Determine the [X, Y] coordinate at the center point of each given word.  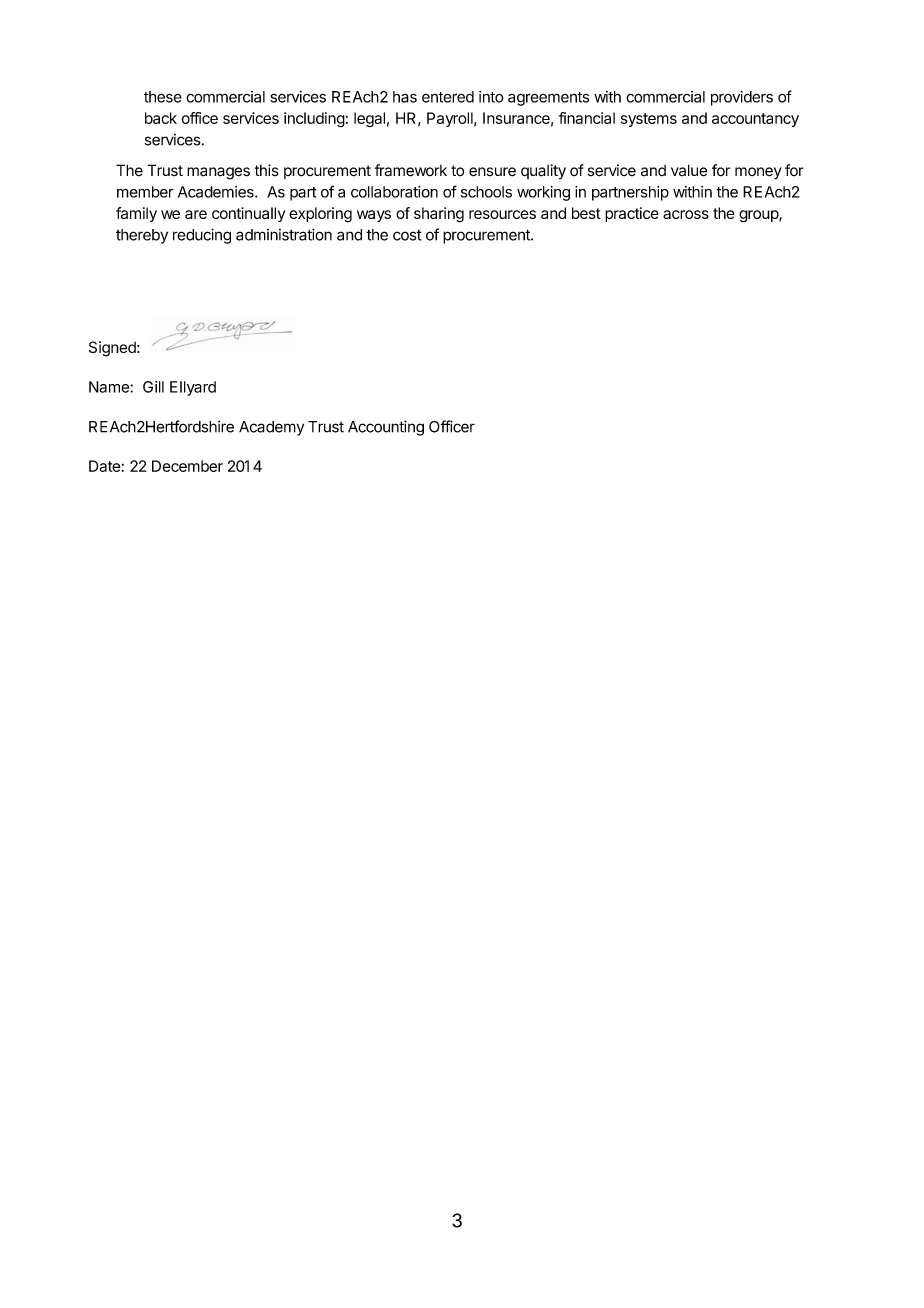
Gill [153, 387]
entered [448, 97]
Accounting [386, 428]
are [196, 214]
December [187, 466]
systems [649, 120]
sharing [439, 215]
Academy [271, 428]
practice [632, 214]
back [161, 118]
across [686, 214]
